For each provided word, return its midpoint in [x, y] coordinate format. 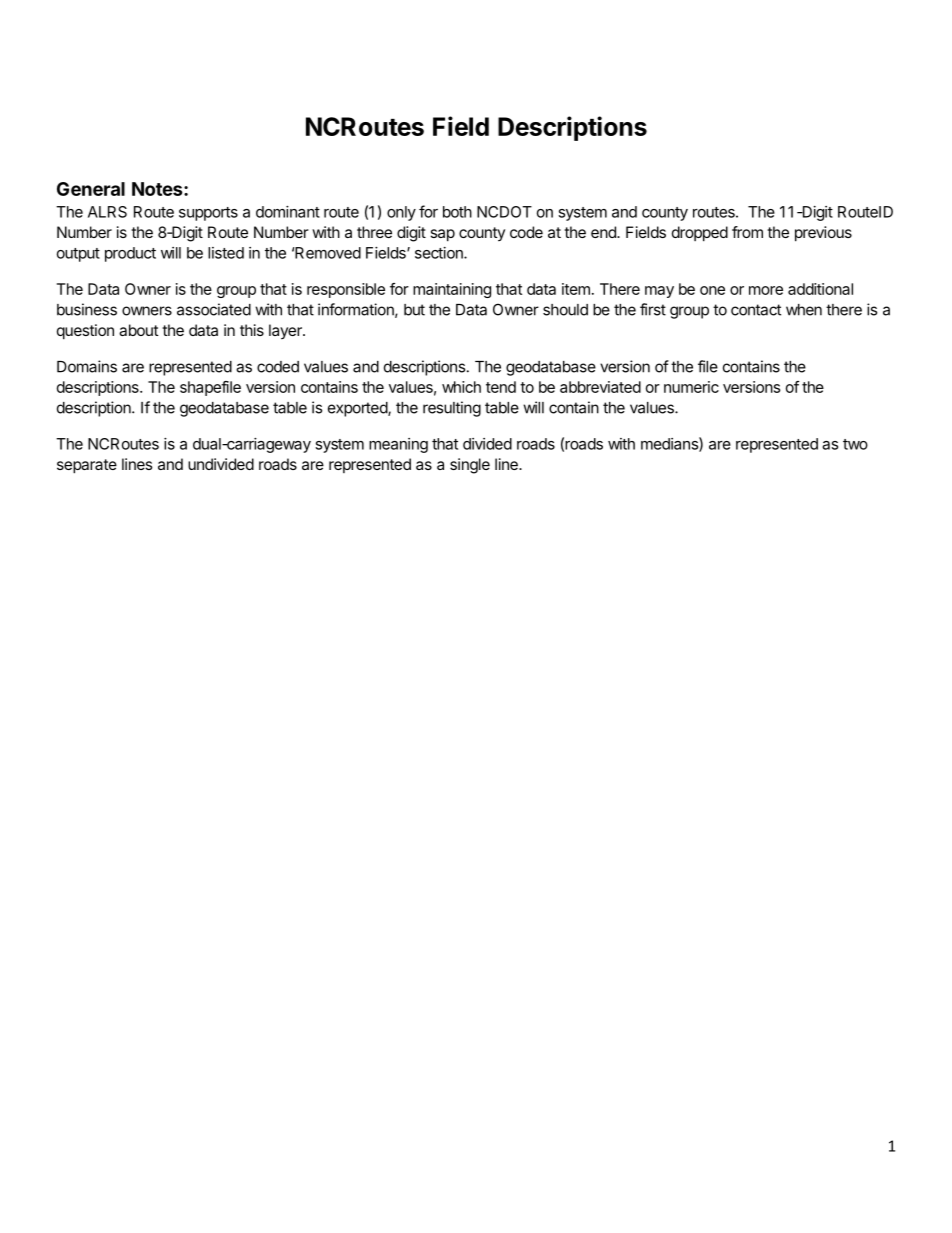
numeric [691, 387]
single [470, 466]
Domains [87, 366]
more [766, 290]
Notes [158, 189]
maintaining [452, 290]
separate [87, 466]
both [457, 212]
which [461, 387]
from [747, 232]
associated [214, 309]
